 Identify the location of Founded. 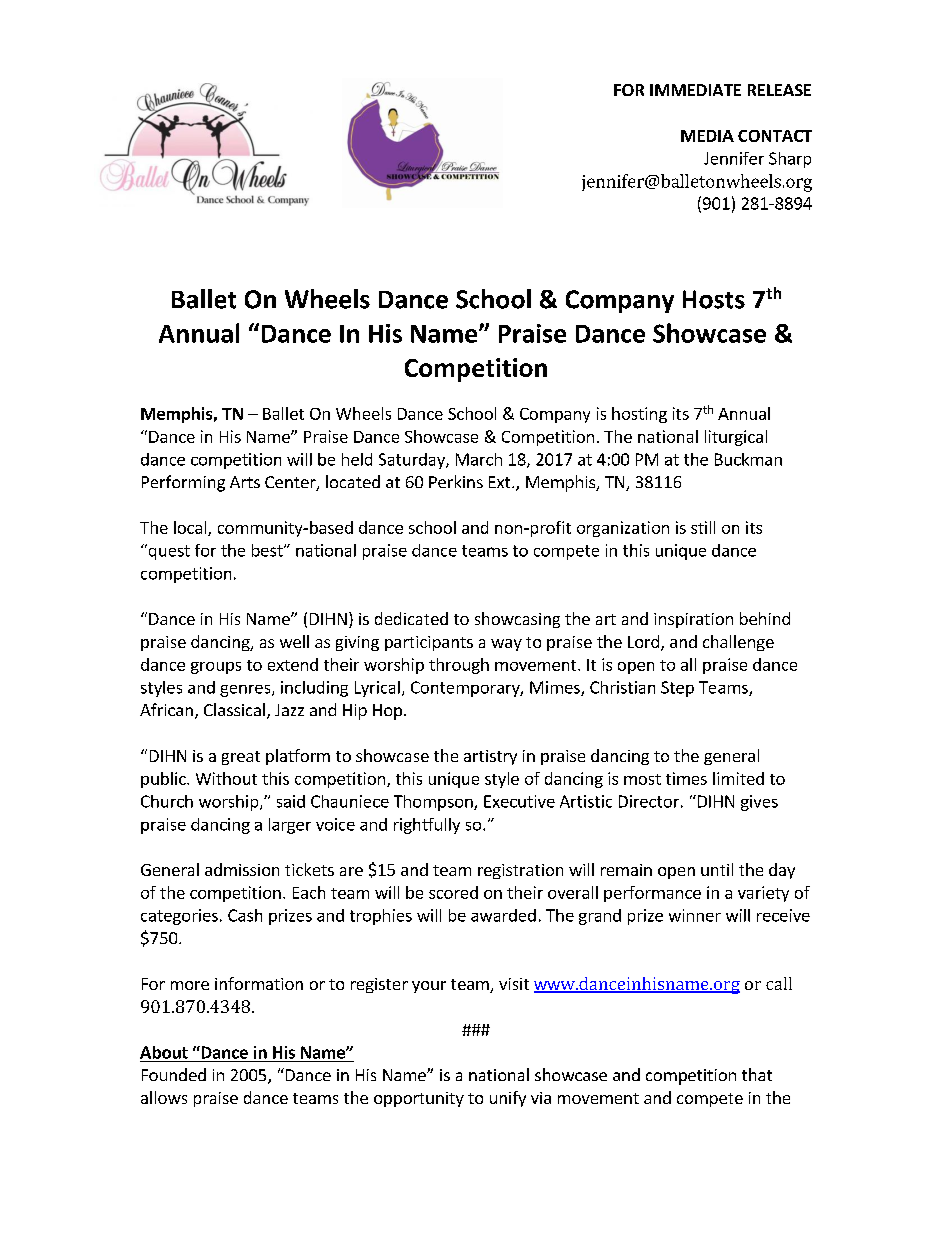
(174, 1074).
